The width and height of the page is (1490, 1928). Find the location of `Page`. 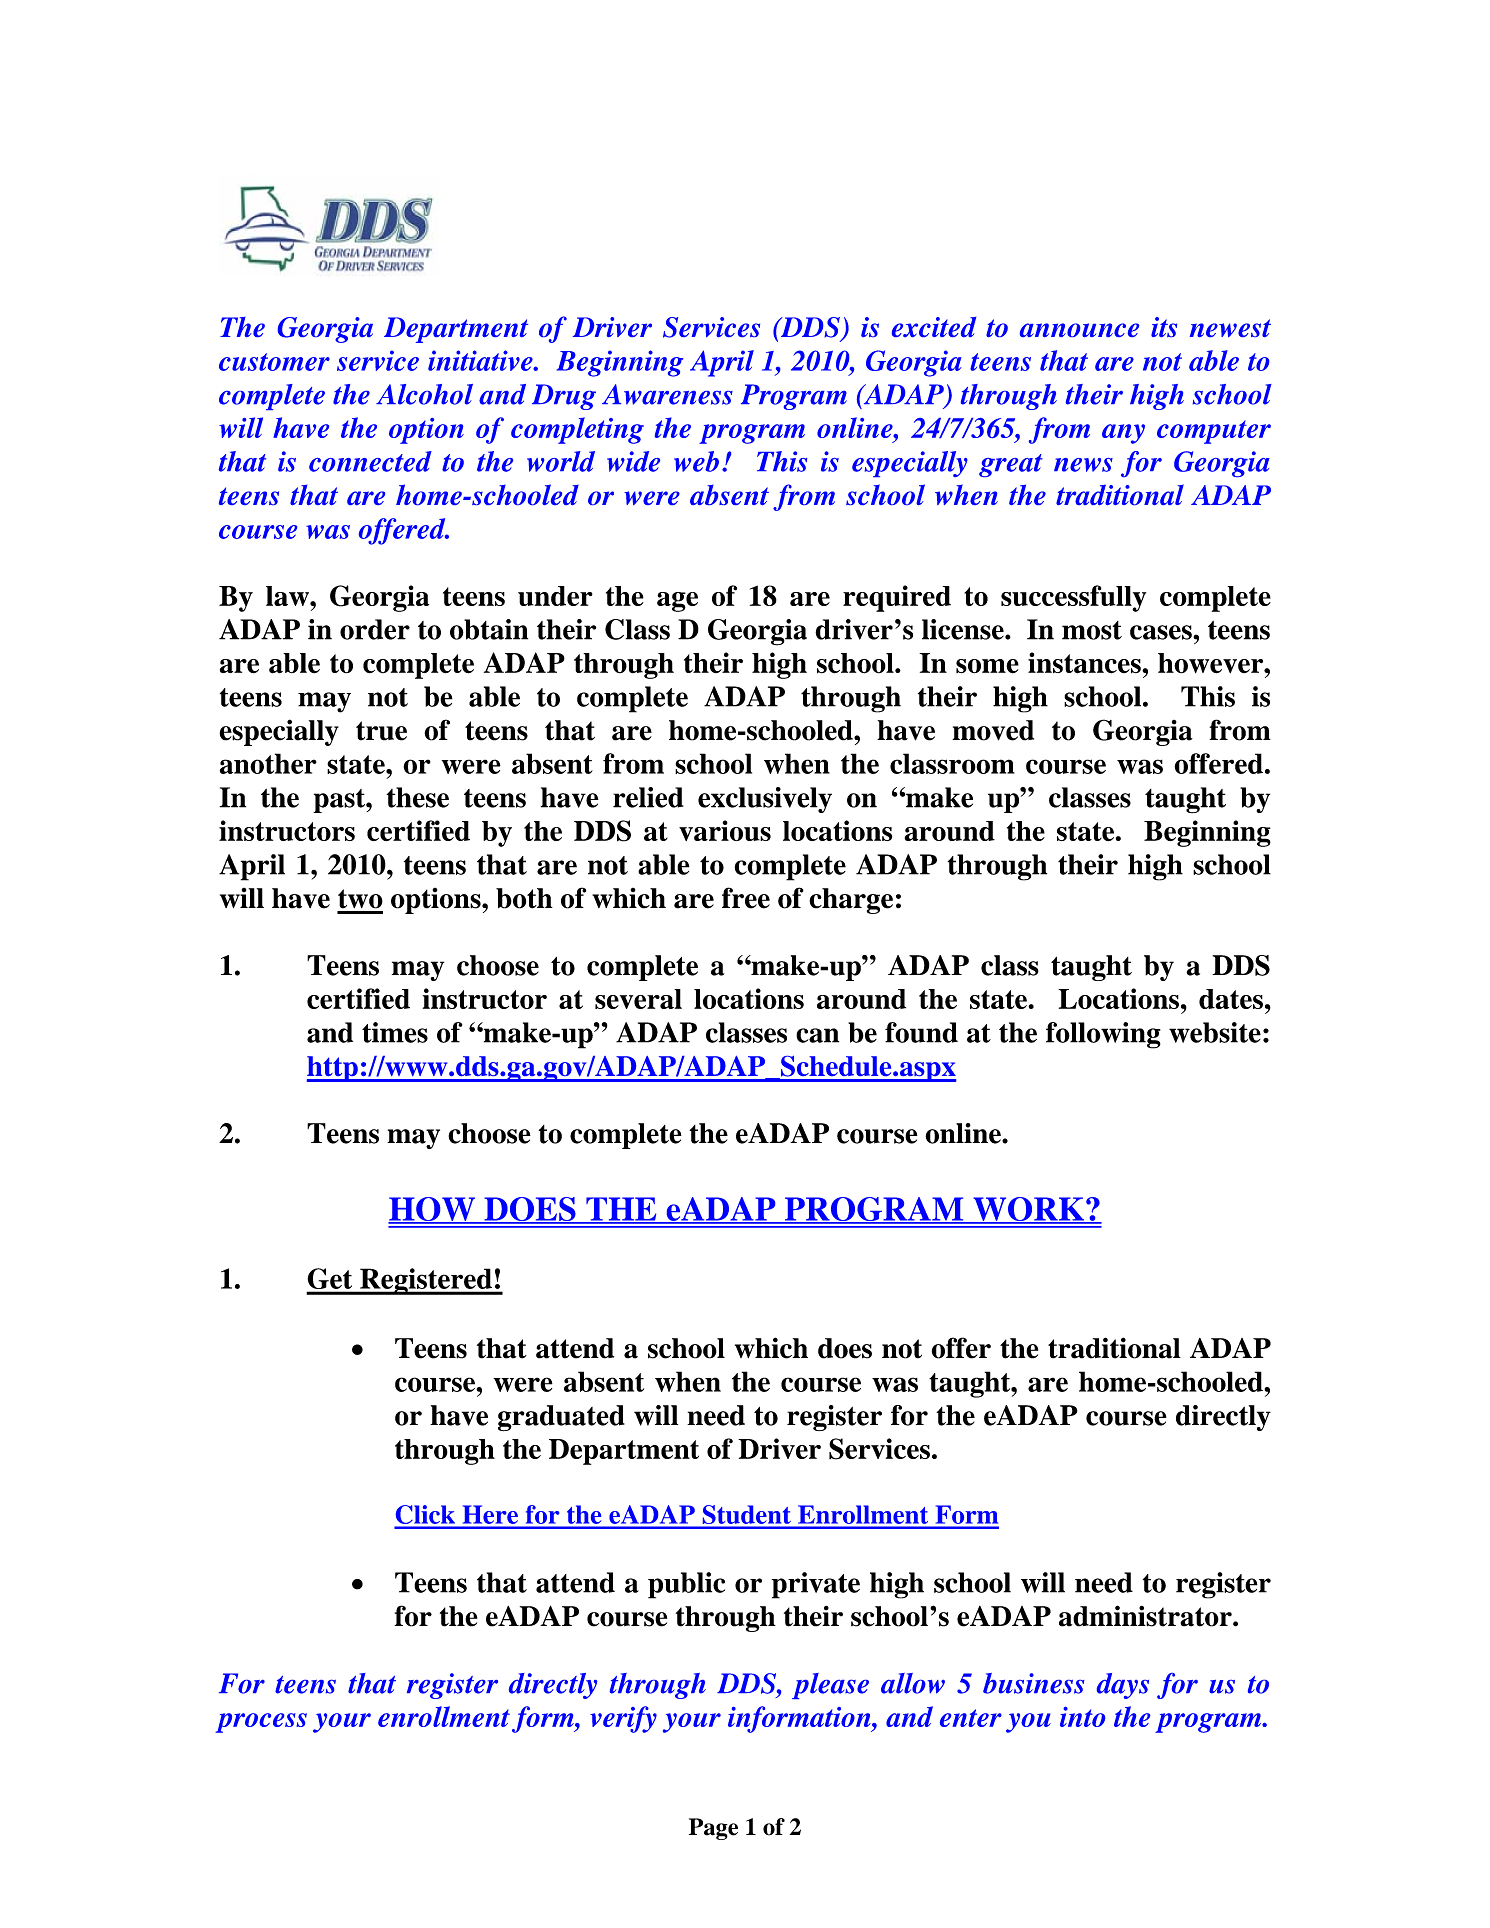

Page is located at coordinates (713, 1829).
